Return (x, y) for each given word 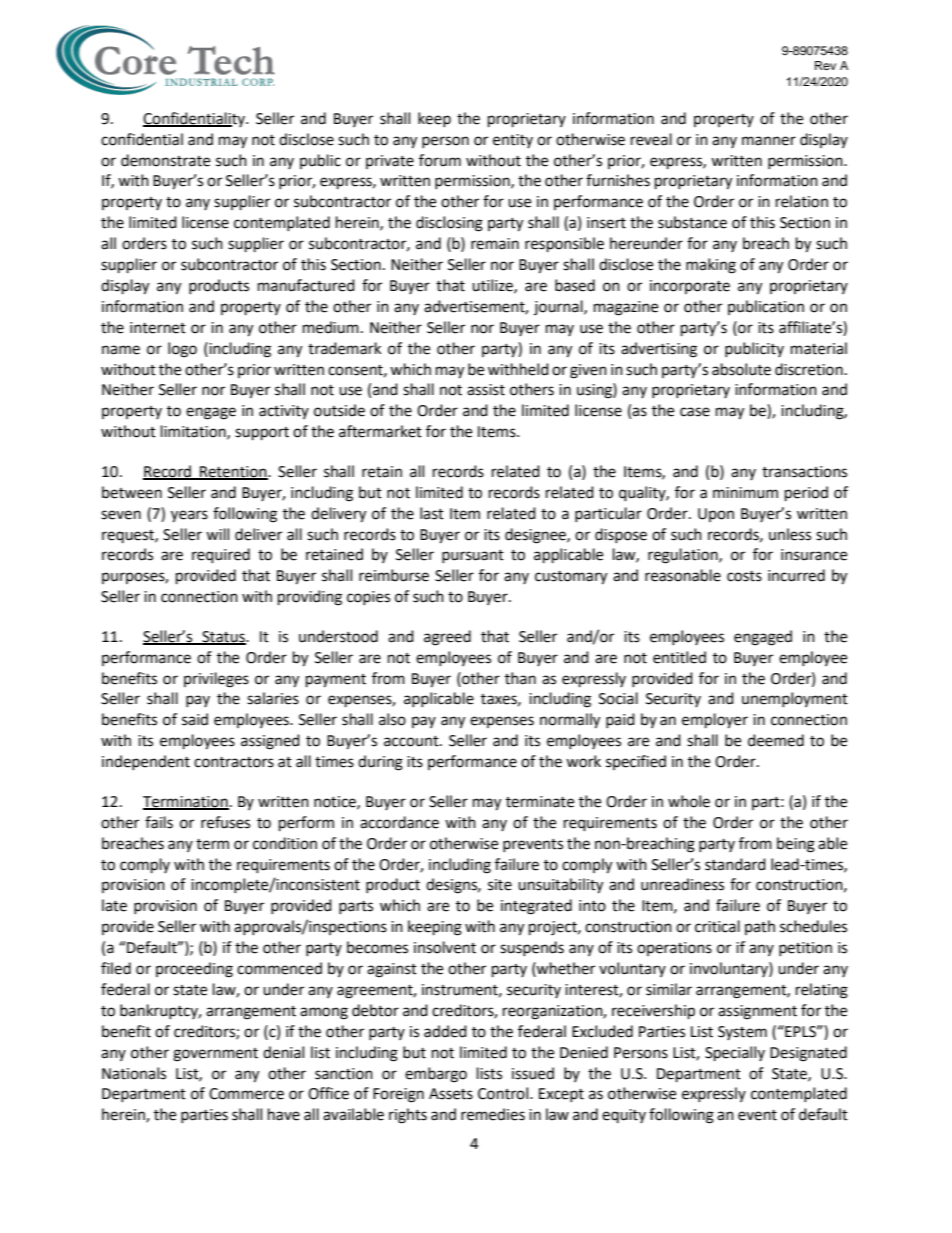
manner (769, 141)
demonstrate (165, 160)
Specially (735, 1054)
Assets (451, 1094)
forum (440, 160)
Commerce (246, 1094)
